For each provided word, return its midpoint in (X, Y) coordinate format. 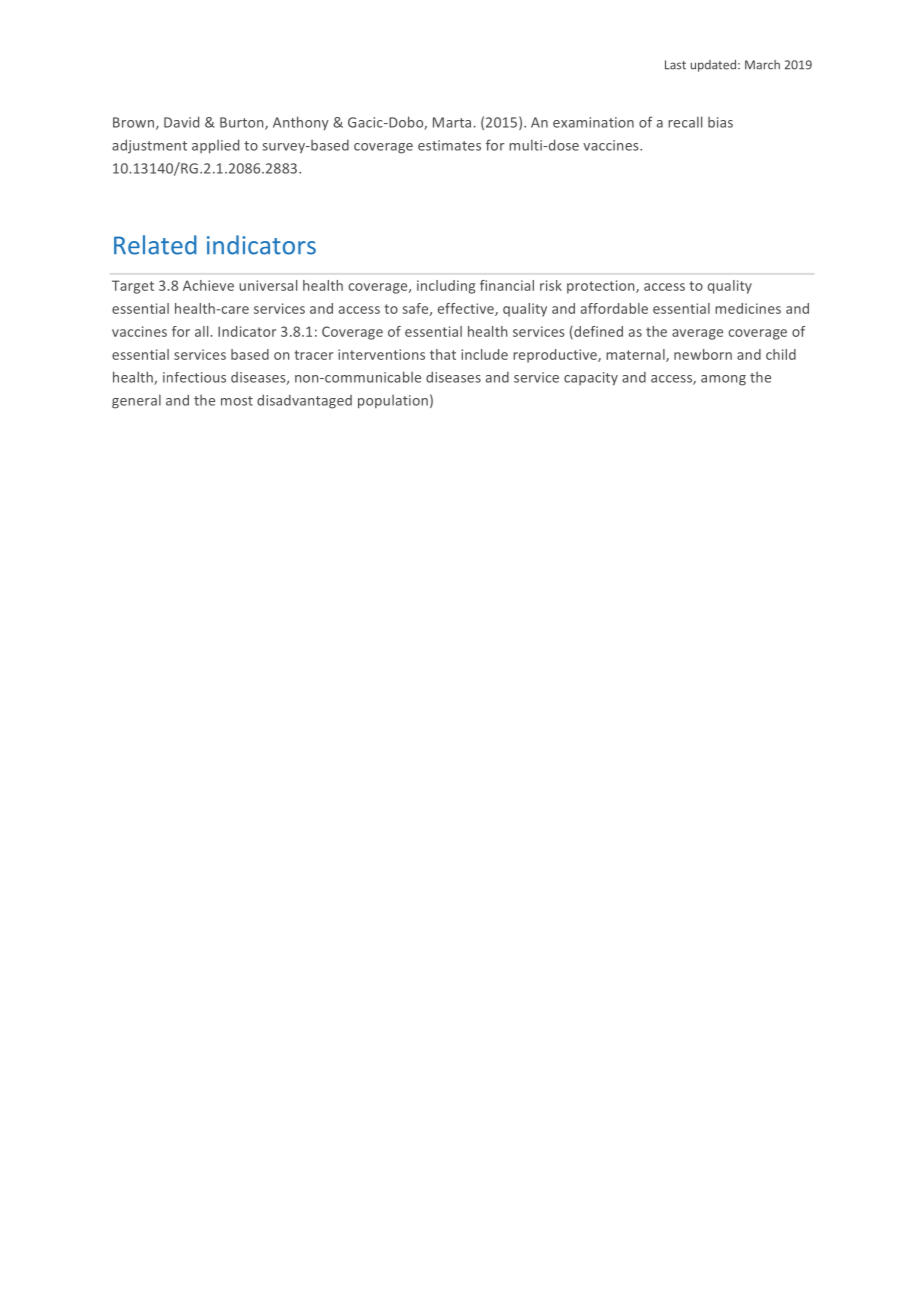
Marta (453, 122)
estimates (449, 145)
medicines (748, 308)
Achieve (208, 285)
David (181, 122)
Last (675, 65)
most (237, 401)
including (446, 287)
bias (720, 122)
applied (215, 146)
